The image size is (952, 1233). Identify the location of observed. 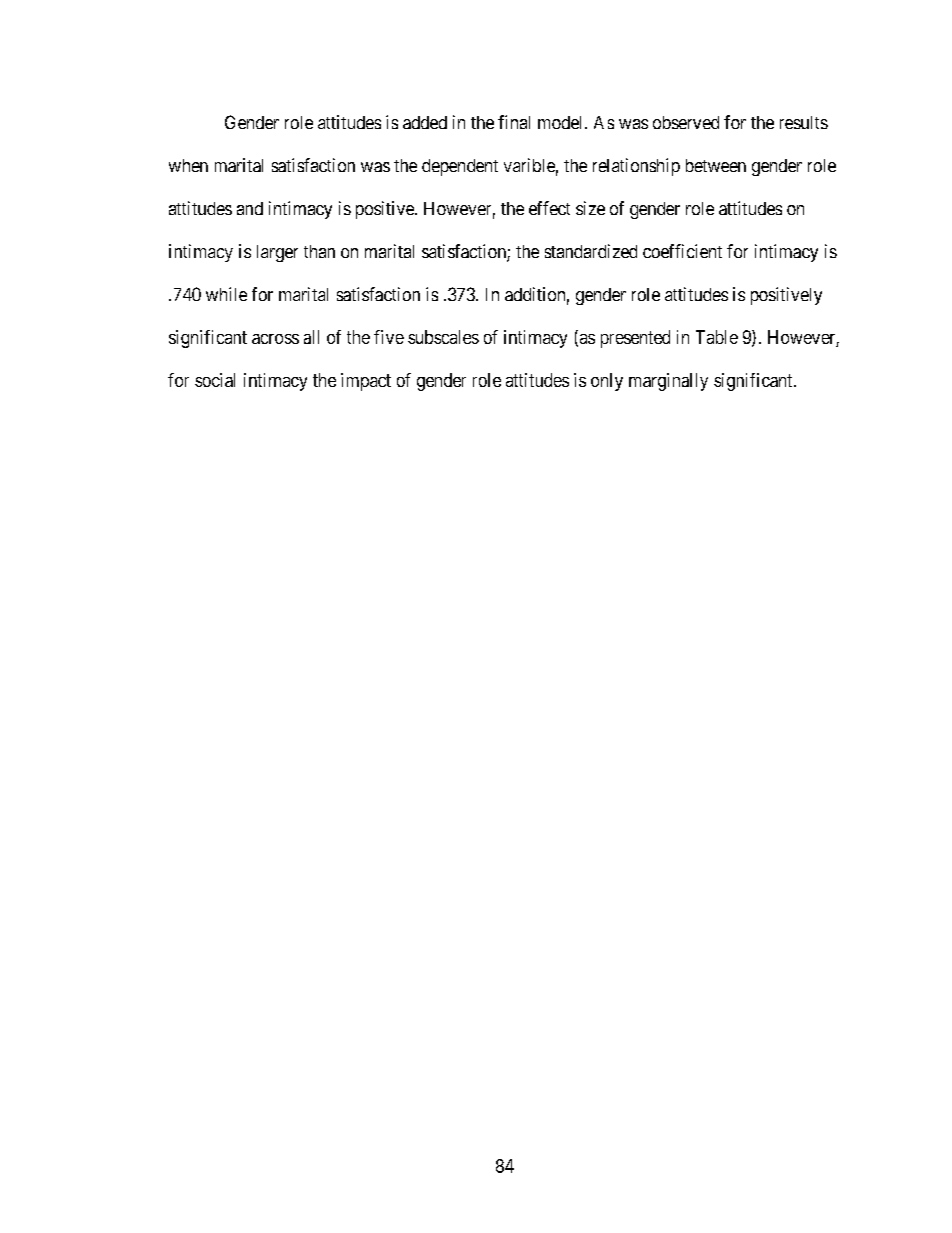
(686, 122).
